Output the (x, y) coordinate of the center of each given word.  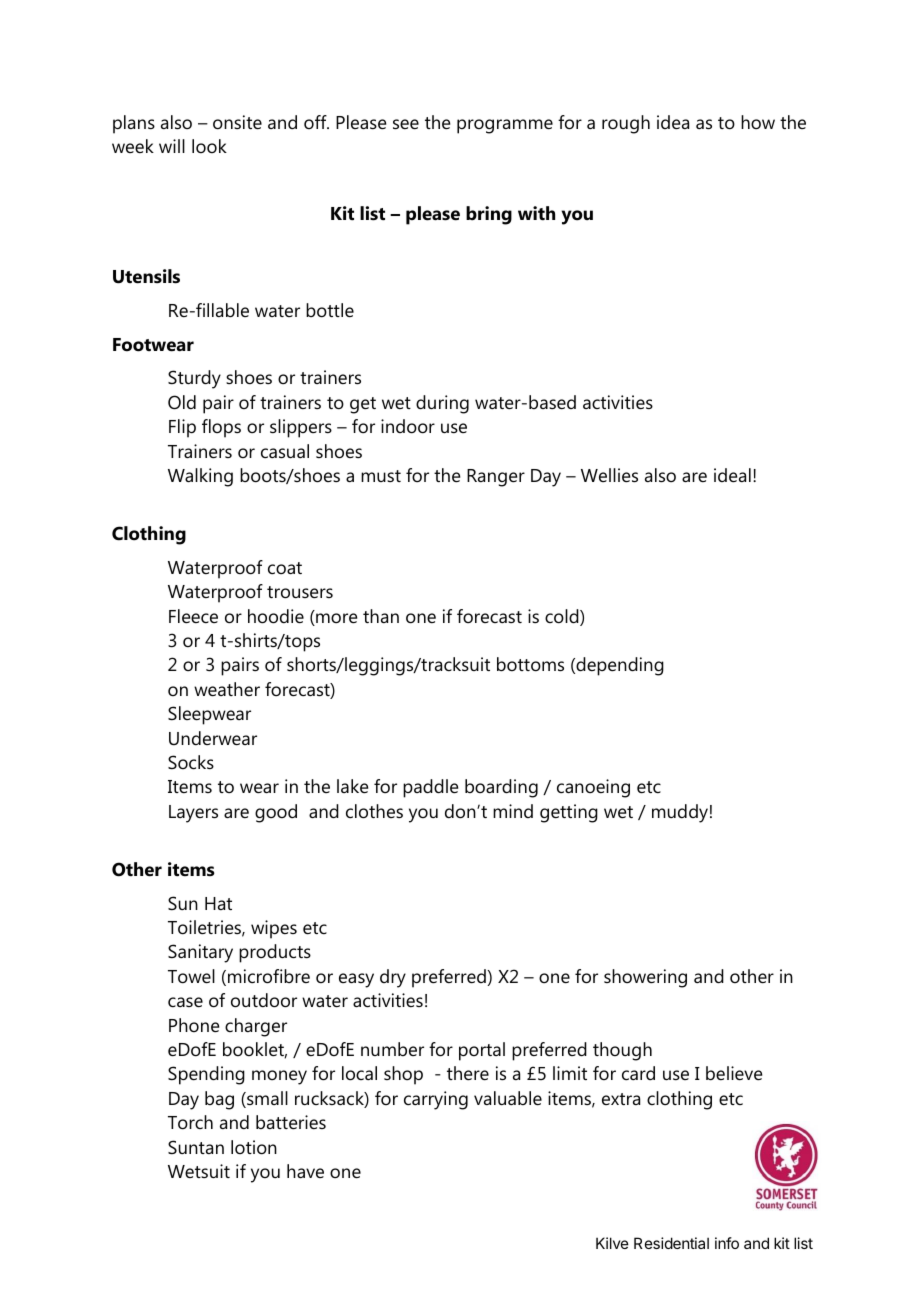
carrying (436, 1100)
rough (626, 124)
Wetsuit (199, 1171)
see (406, 124)
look (209, 146)
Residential (671, 1243)
